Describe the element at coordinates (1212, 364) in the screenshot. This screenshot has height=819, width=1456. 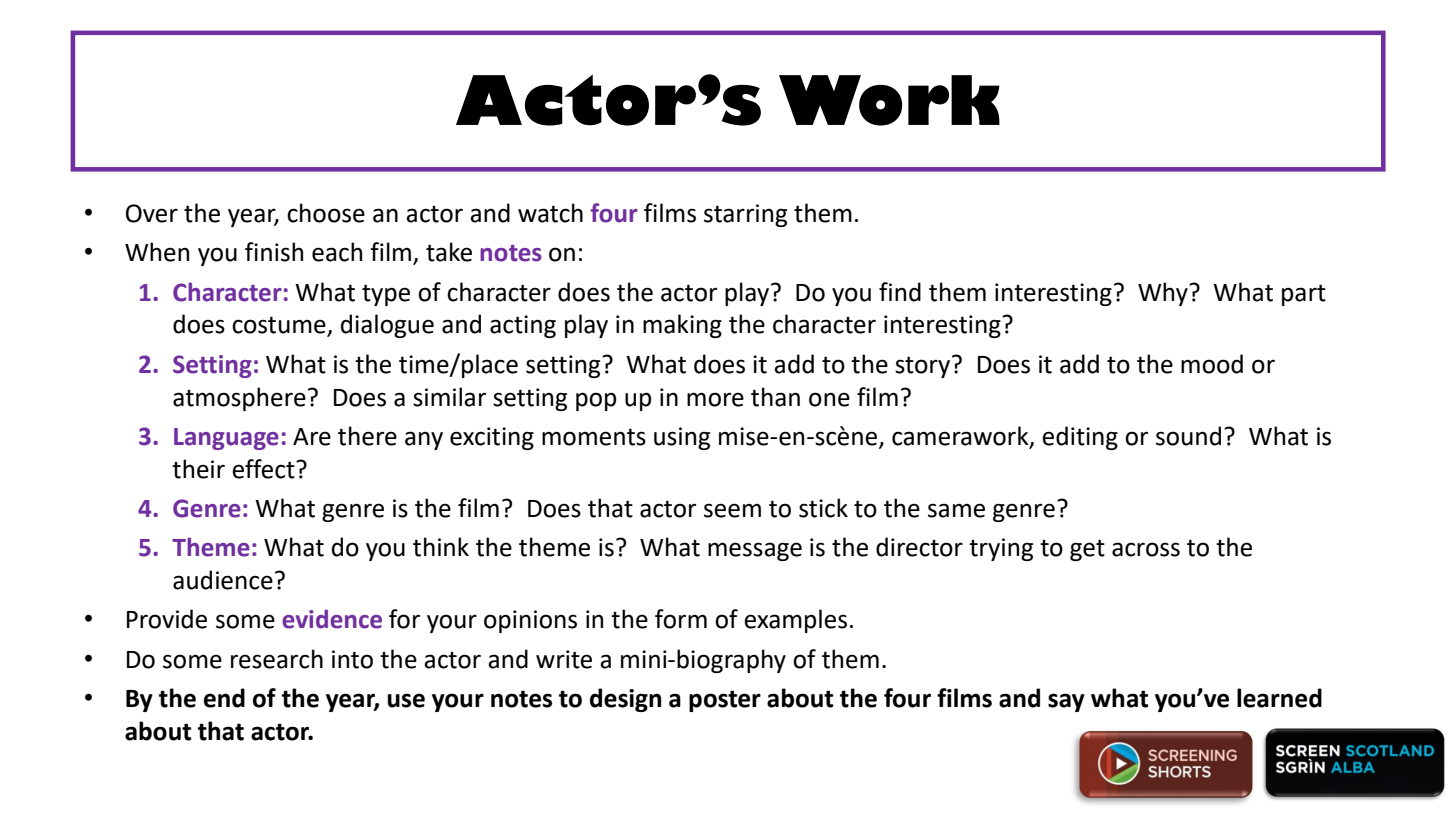
I see `mood` at that location.
